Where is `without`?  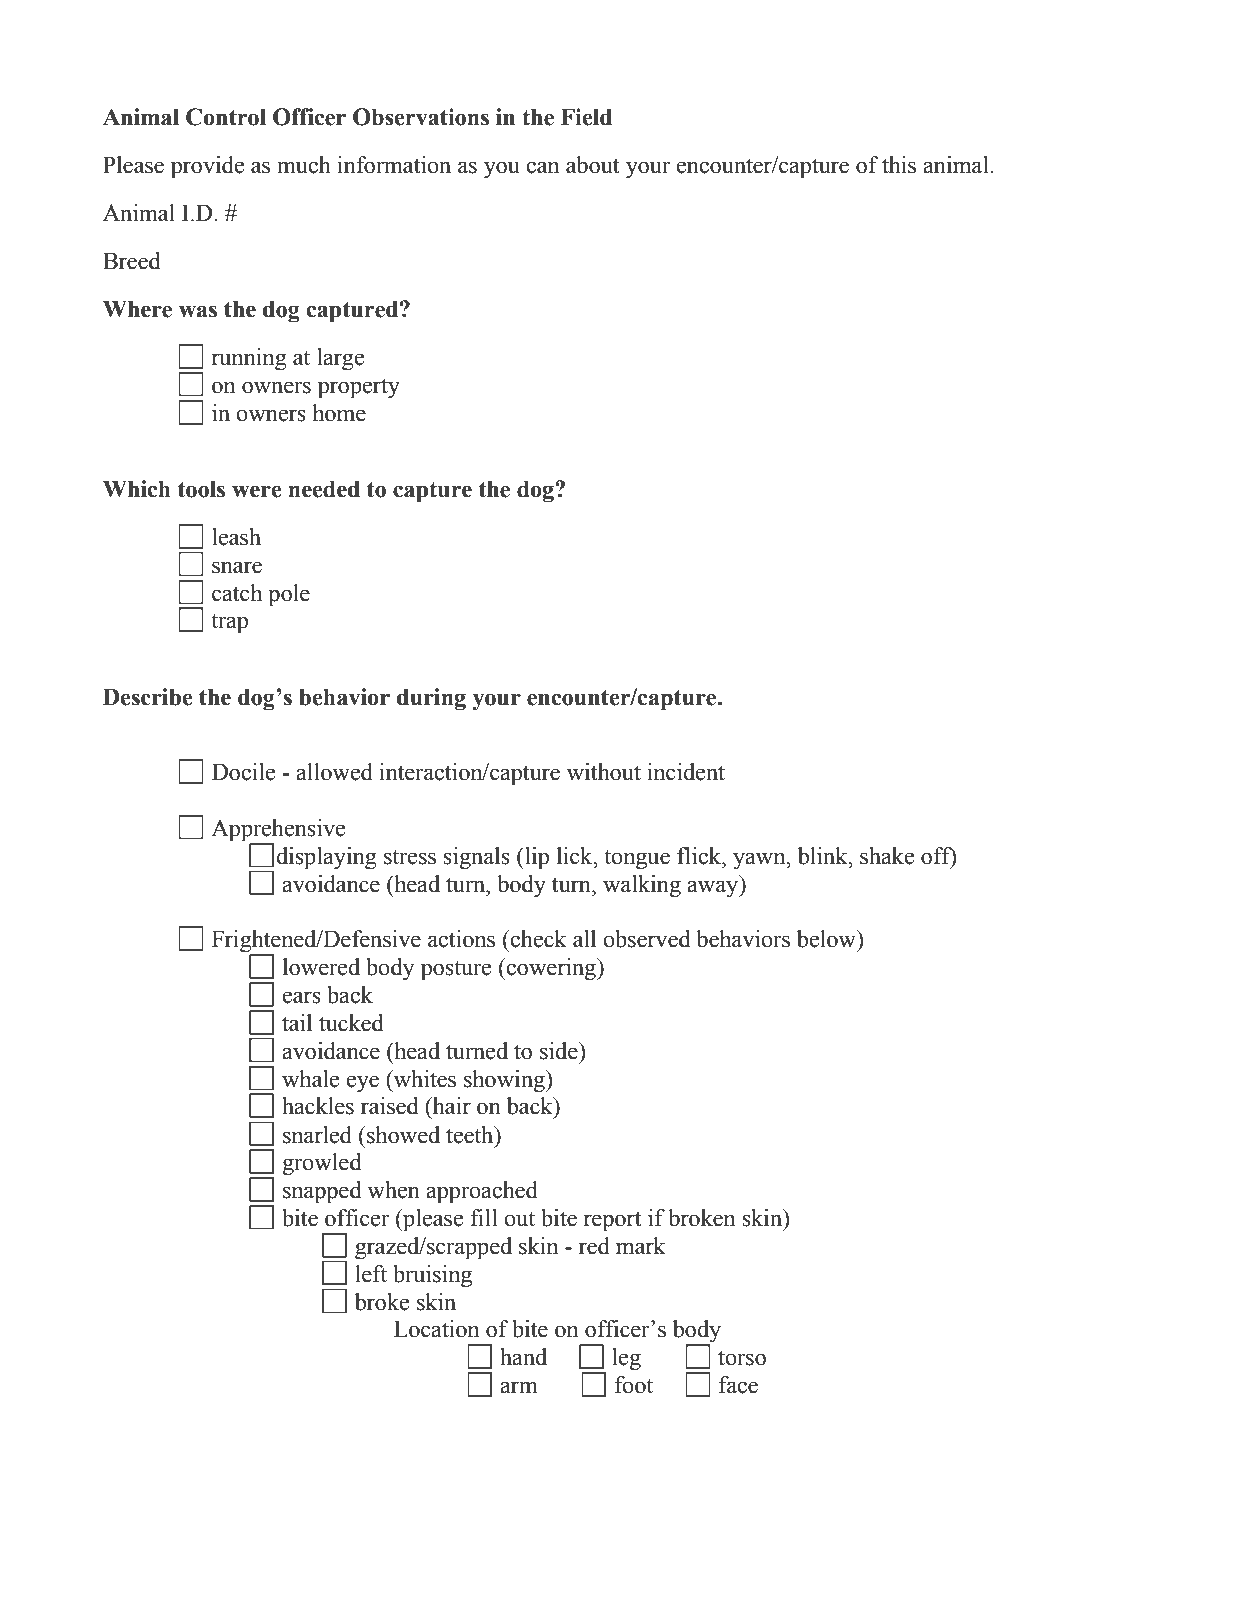
without is located at coordinates (604, 772).
